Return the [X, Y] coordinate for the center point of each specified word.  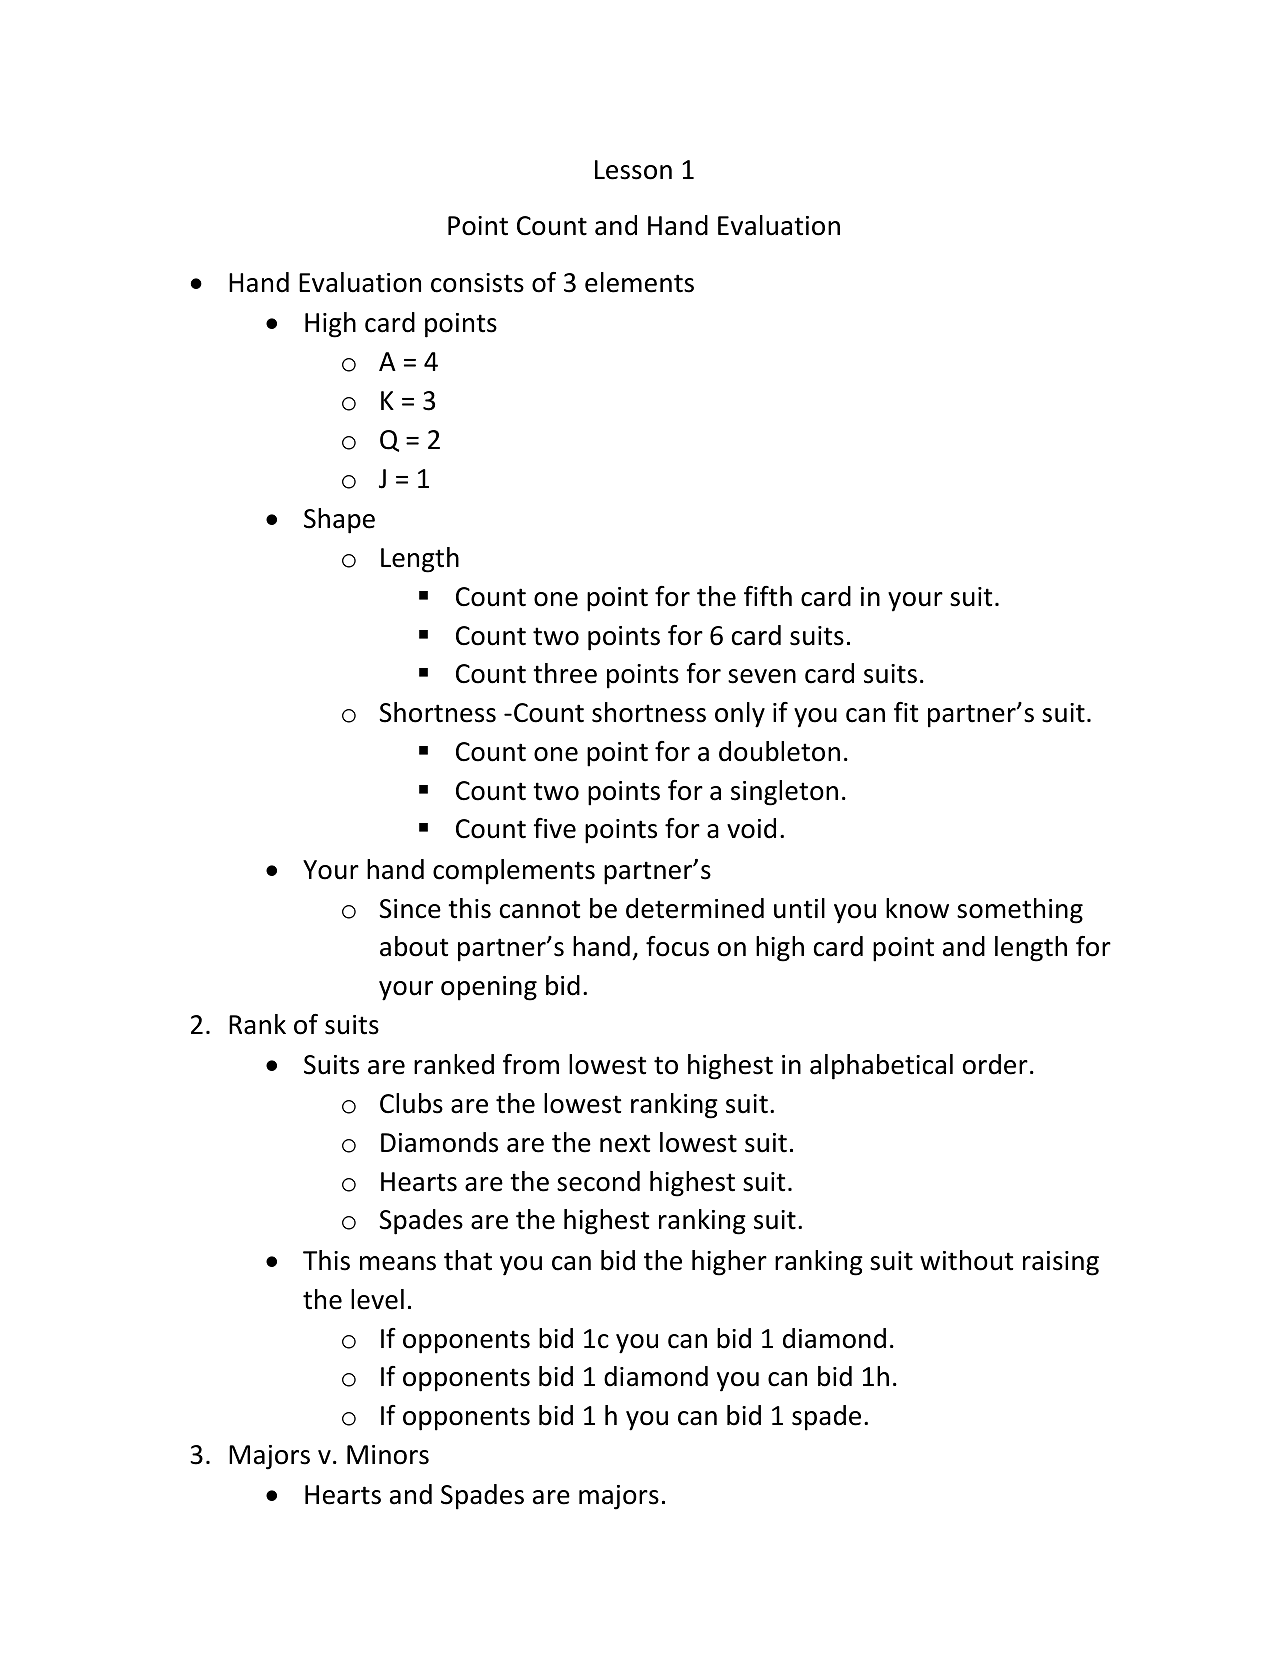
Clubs [411, 1103]
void [751, 828]
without [966, 1260]
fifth [768, 596]
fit [906, 712]
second [598, 1181]
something [1020, 911]
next [625, 1143]
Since [410, 909]
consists [477, 283]
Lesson [633, 170]
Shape [339, 521]
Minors [388, 1455]
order [995, 1064]
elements [639, 282]
